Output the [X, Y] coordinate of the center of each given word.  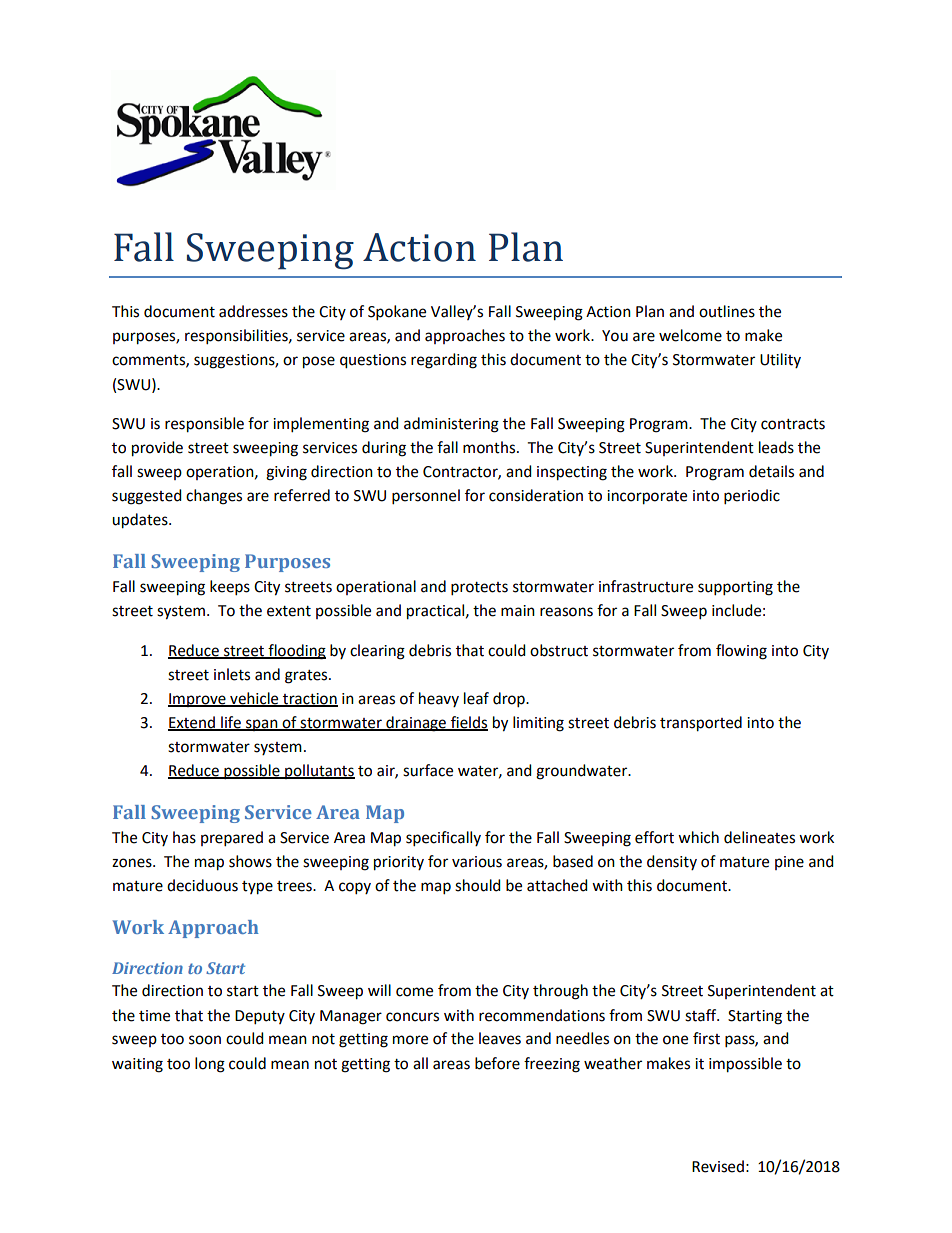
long [210, 1065]
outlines [727, 311]
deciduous [202, 885]
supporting [735, 588]
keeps [230, 588]
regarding [444, 361]
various [477, 862]
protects [479, 589]
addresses [253, 311]
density [672, 862]
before [497, 1063]
